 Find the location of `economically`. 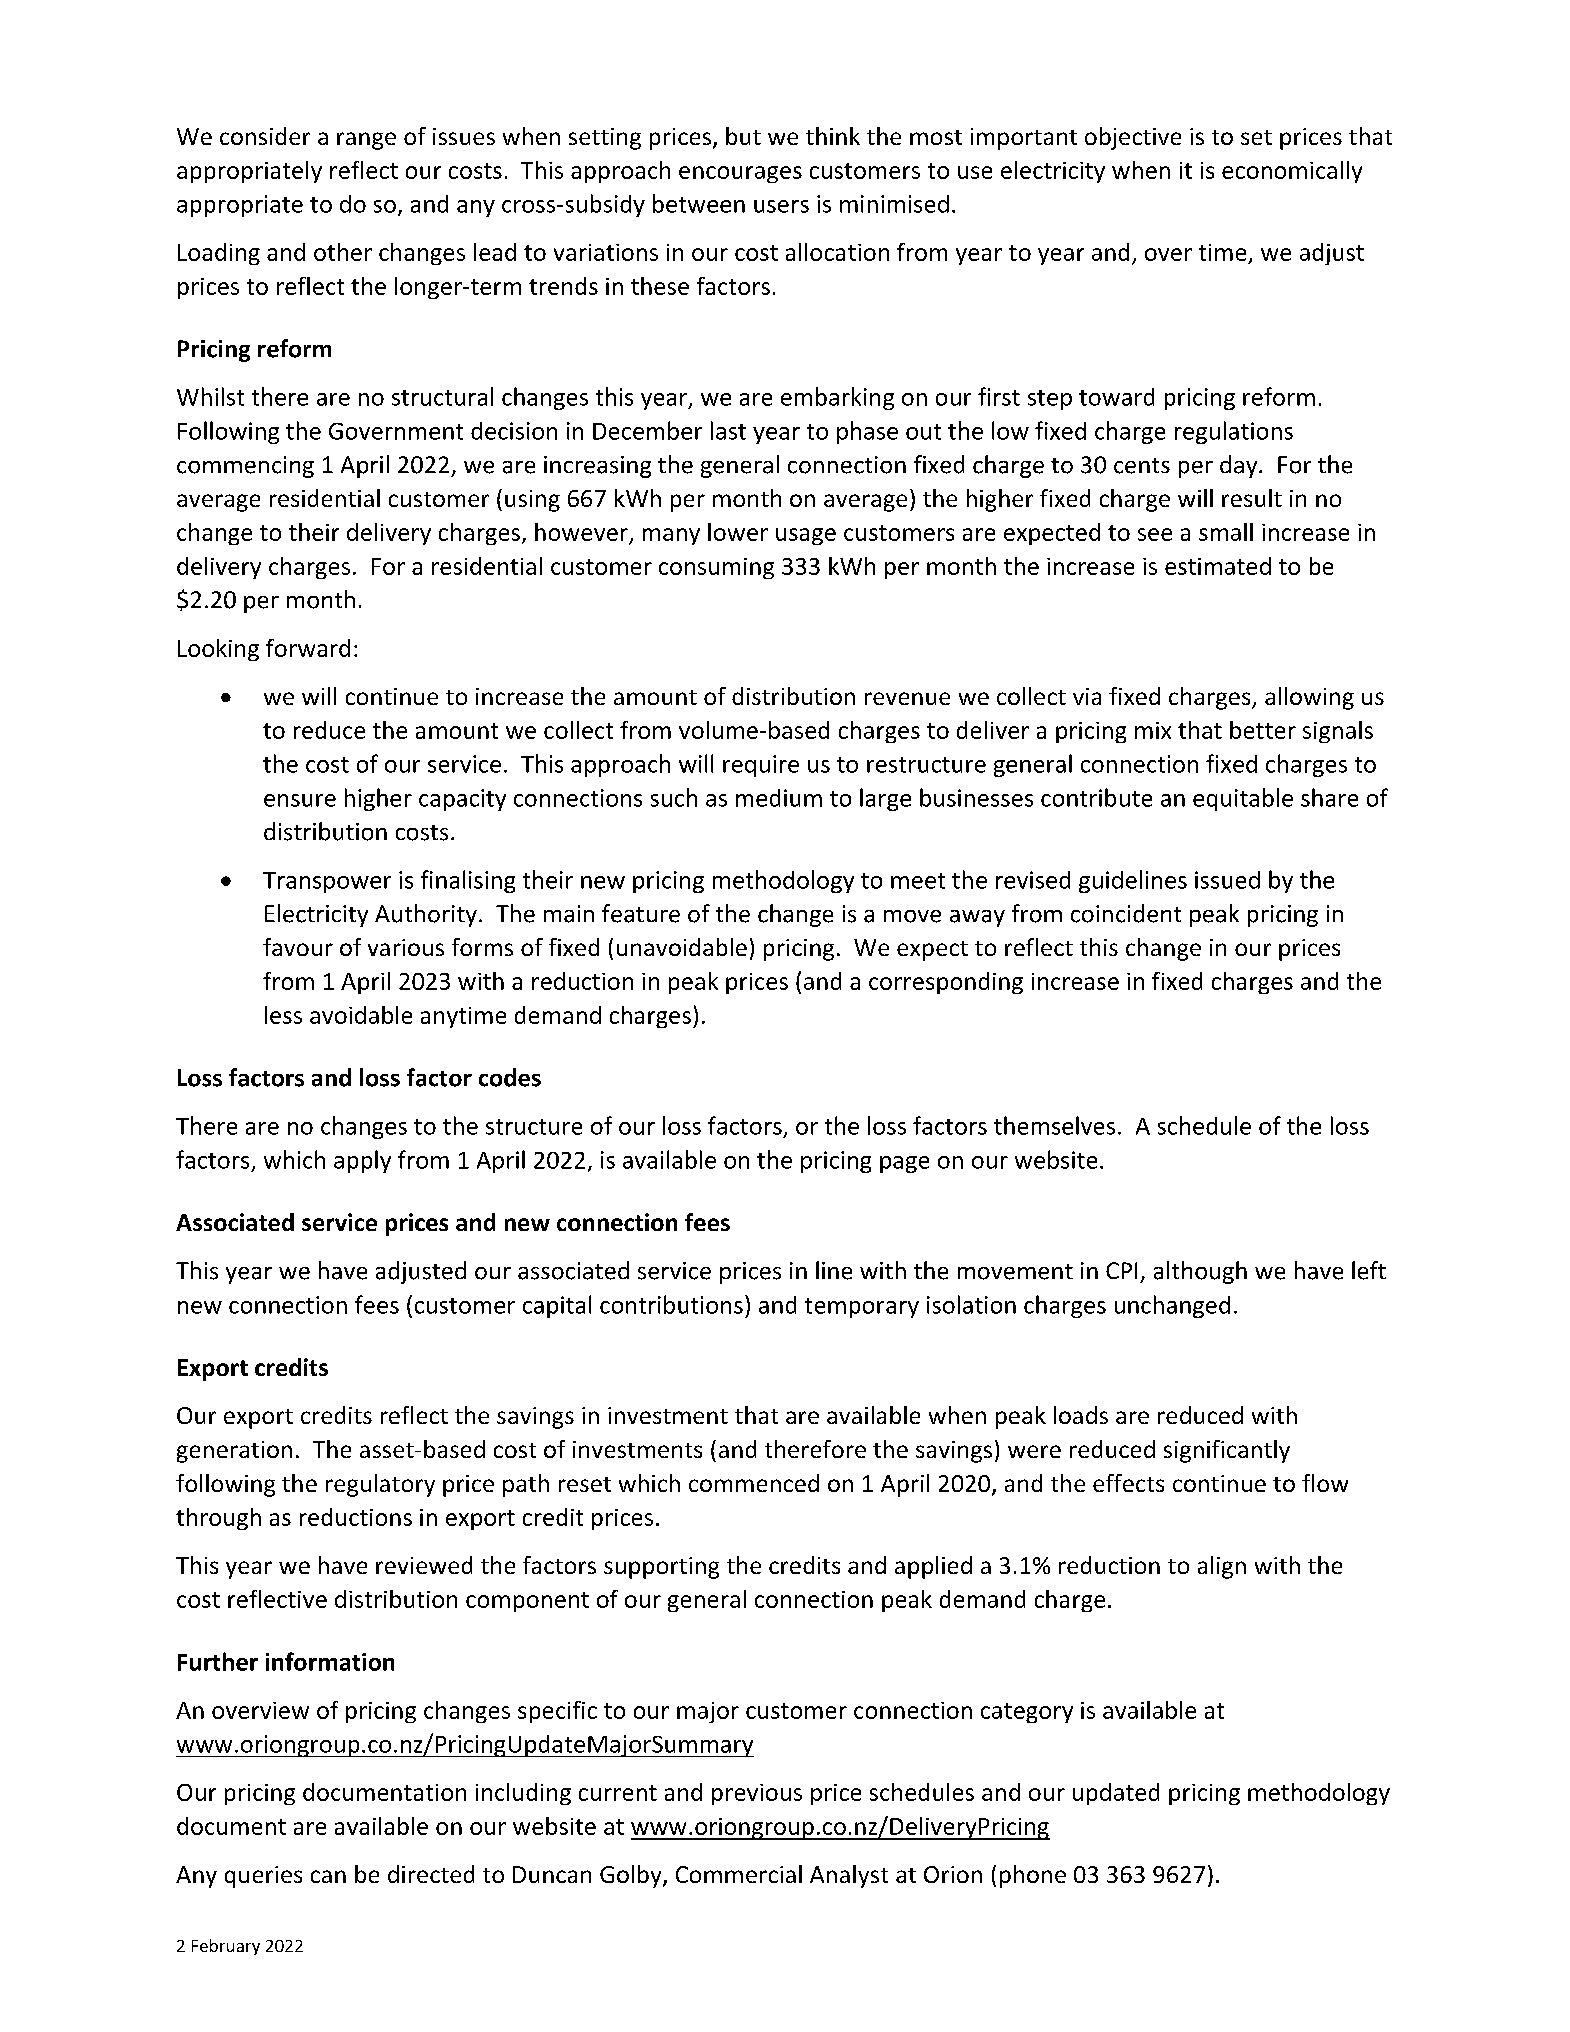

economically is located at coordinates (1292, 172).
